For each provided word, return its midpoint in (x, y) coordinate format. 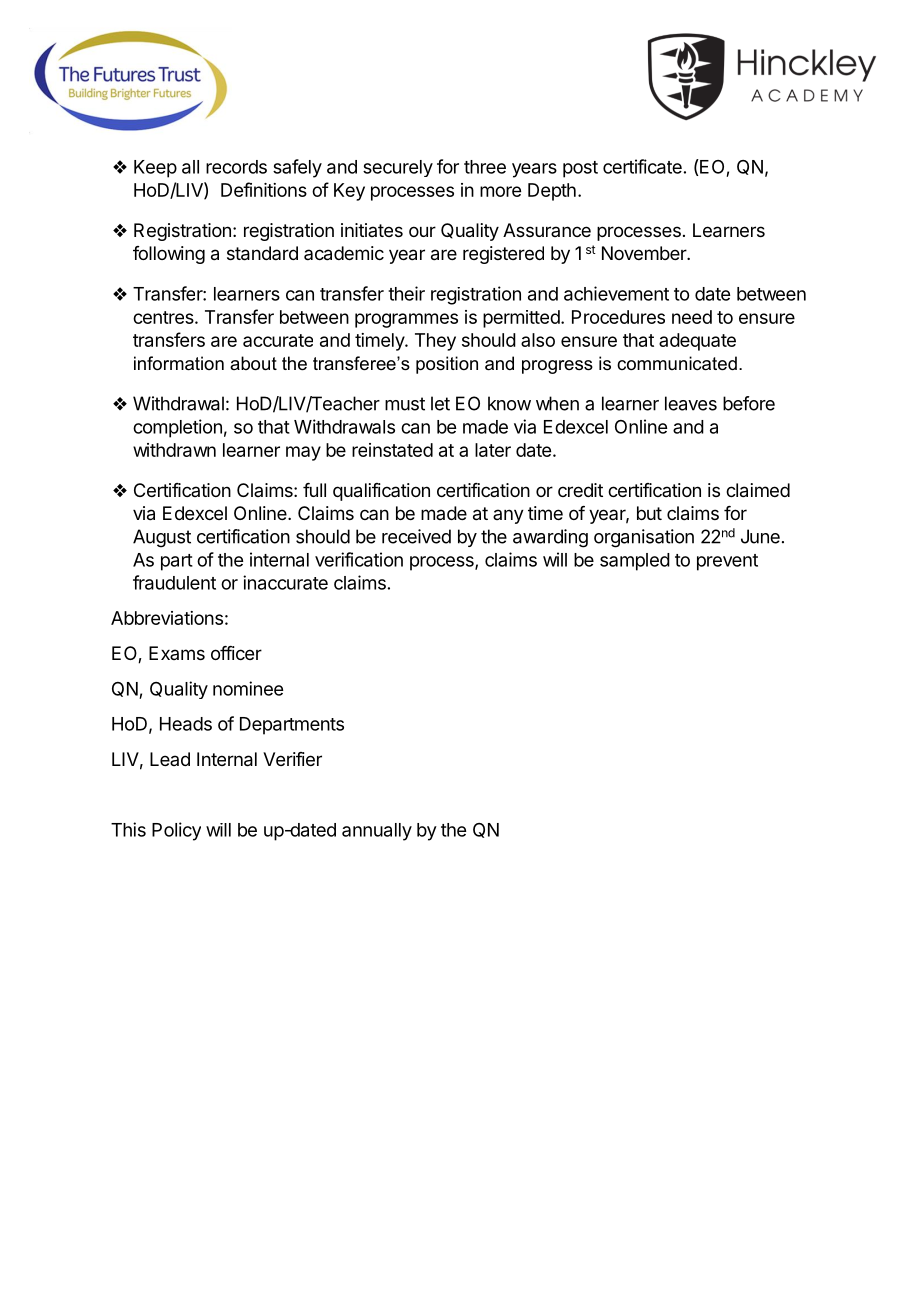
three (485, 167)
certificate (642, 166)
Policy (176, 831)
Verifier (292, 759)
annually (377, 832)
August (162, 538)
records (236, 167)
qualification (381, 492)
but (649, 513)
